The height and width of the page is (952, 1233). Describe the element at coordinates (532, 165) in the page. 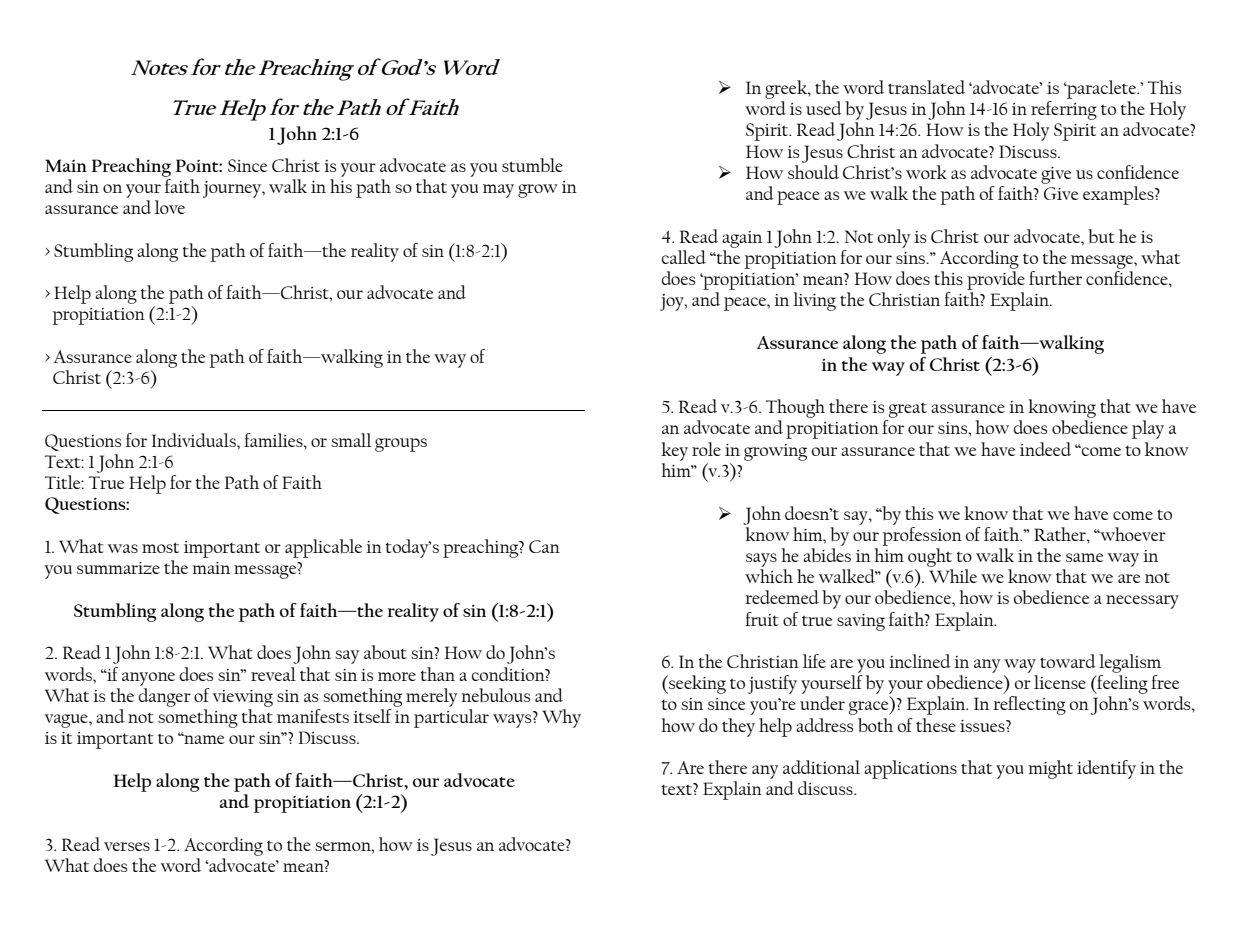

I see `stumble` at that location.
